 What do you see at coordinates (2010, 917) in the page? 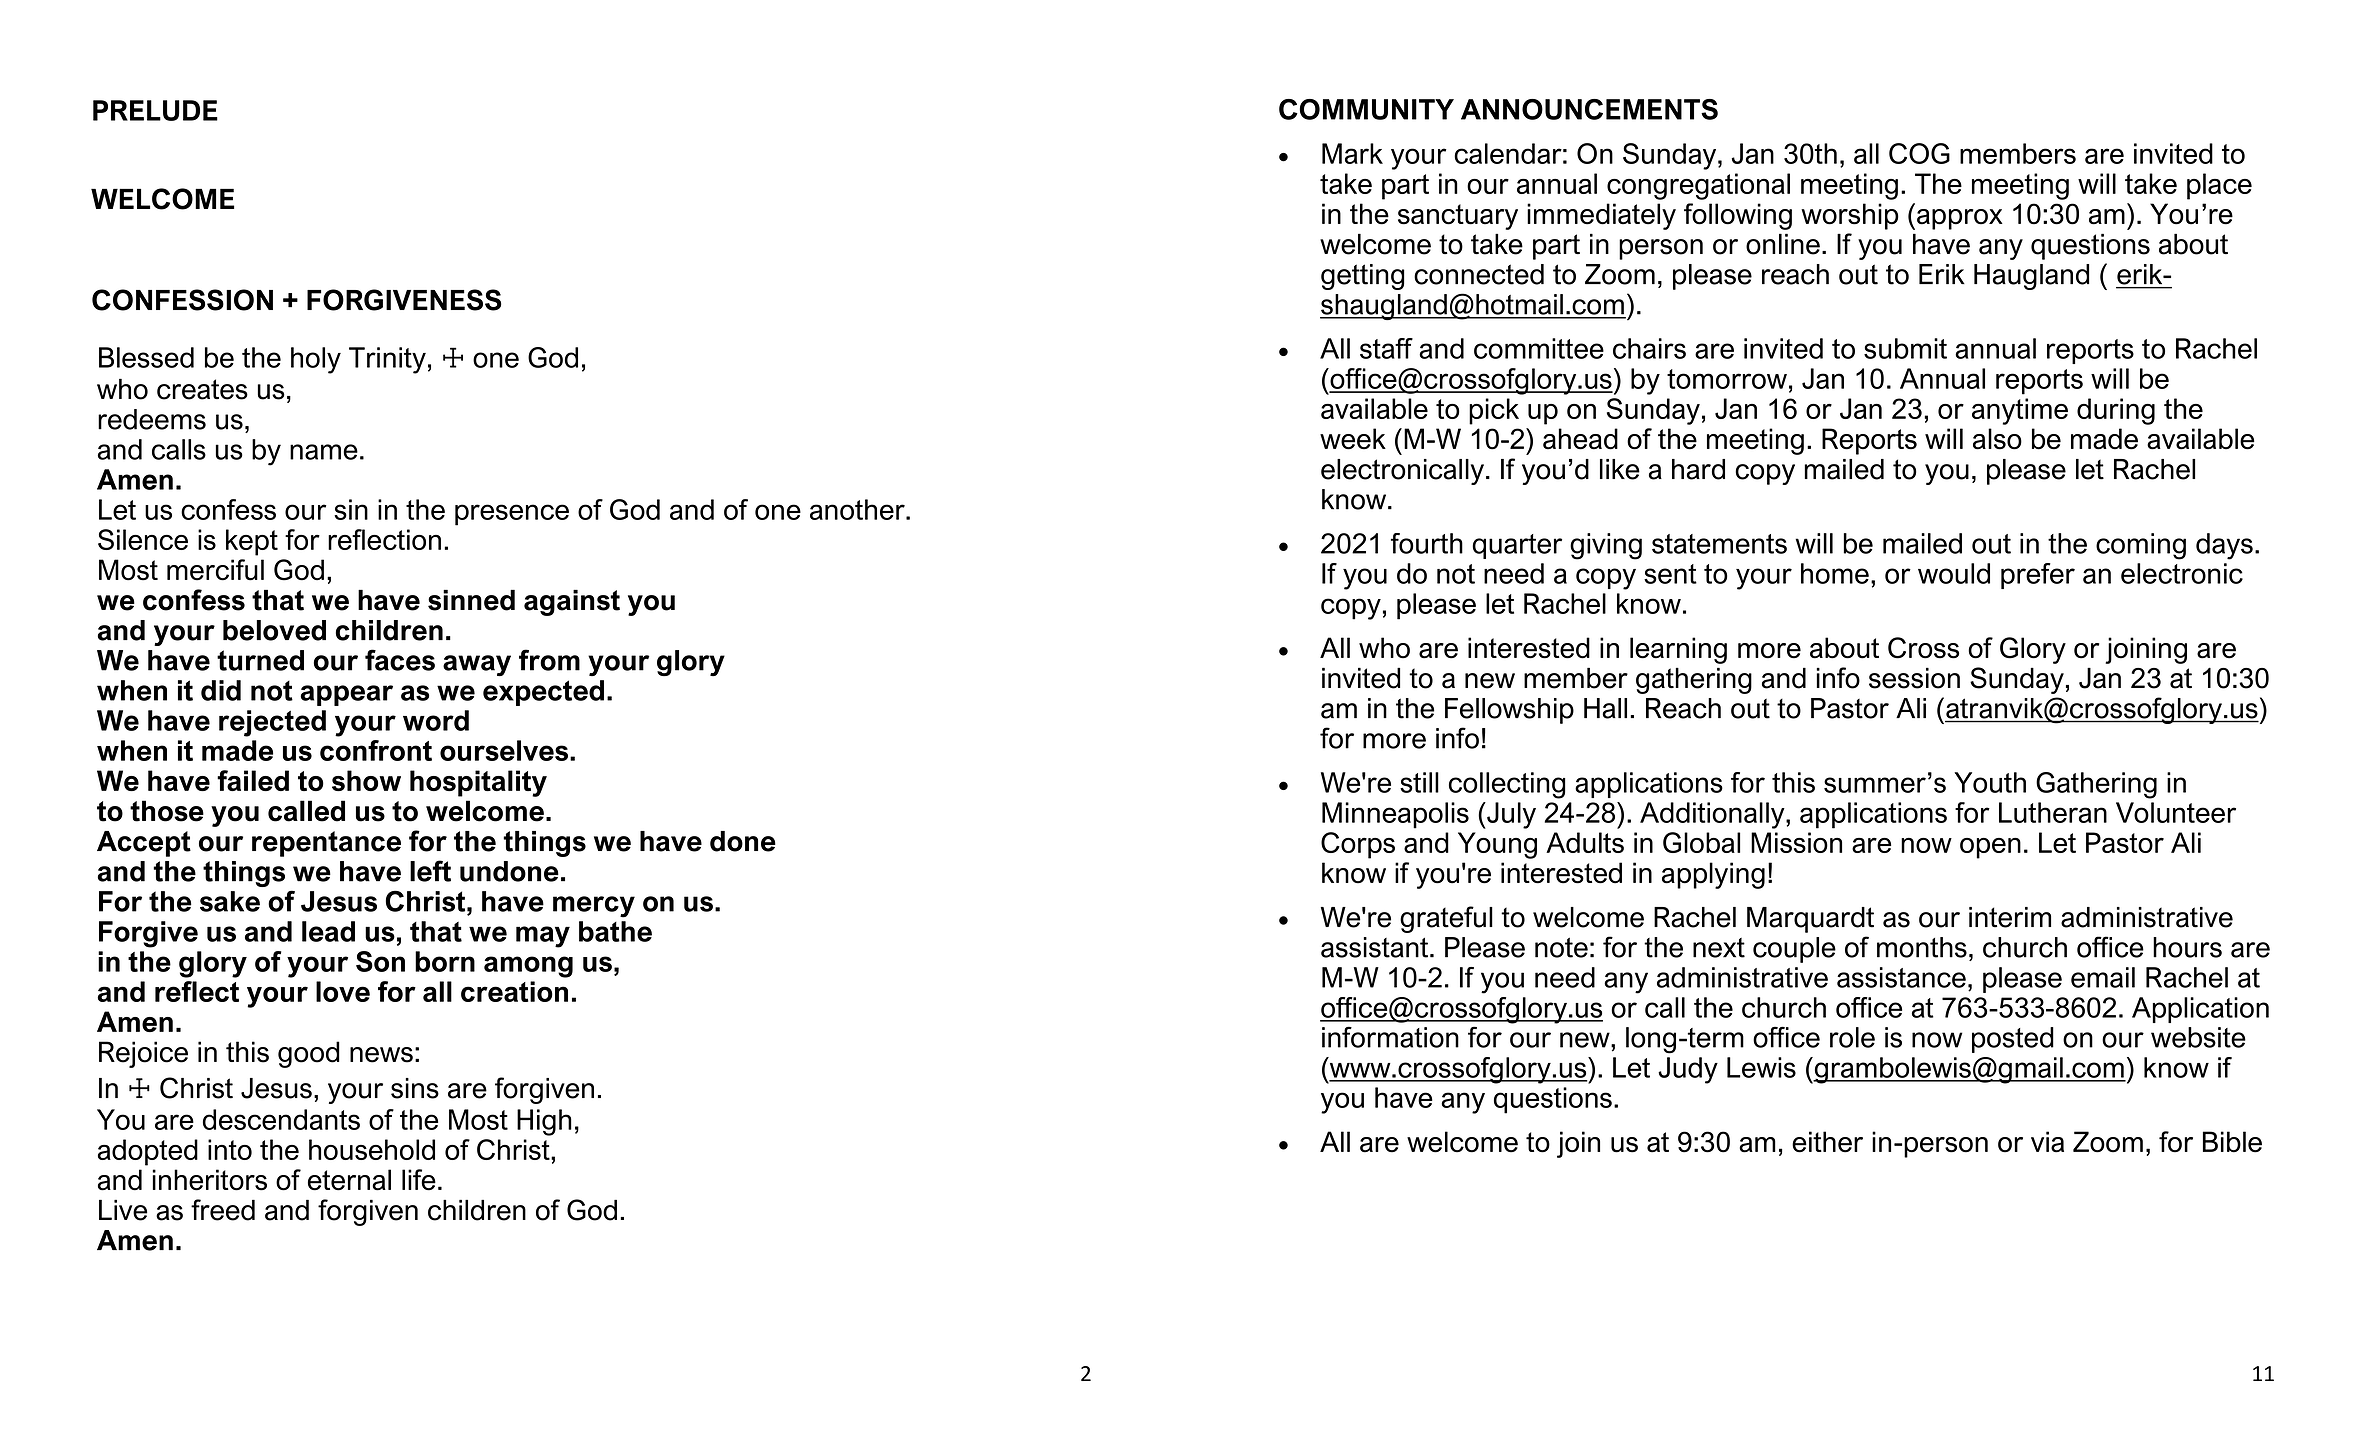
I see `interim` at bounding box center [2010, 917].
